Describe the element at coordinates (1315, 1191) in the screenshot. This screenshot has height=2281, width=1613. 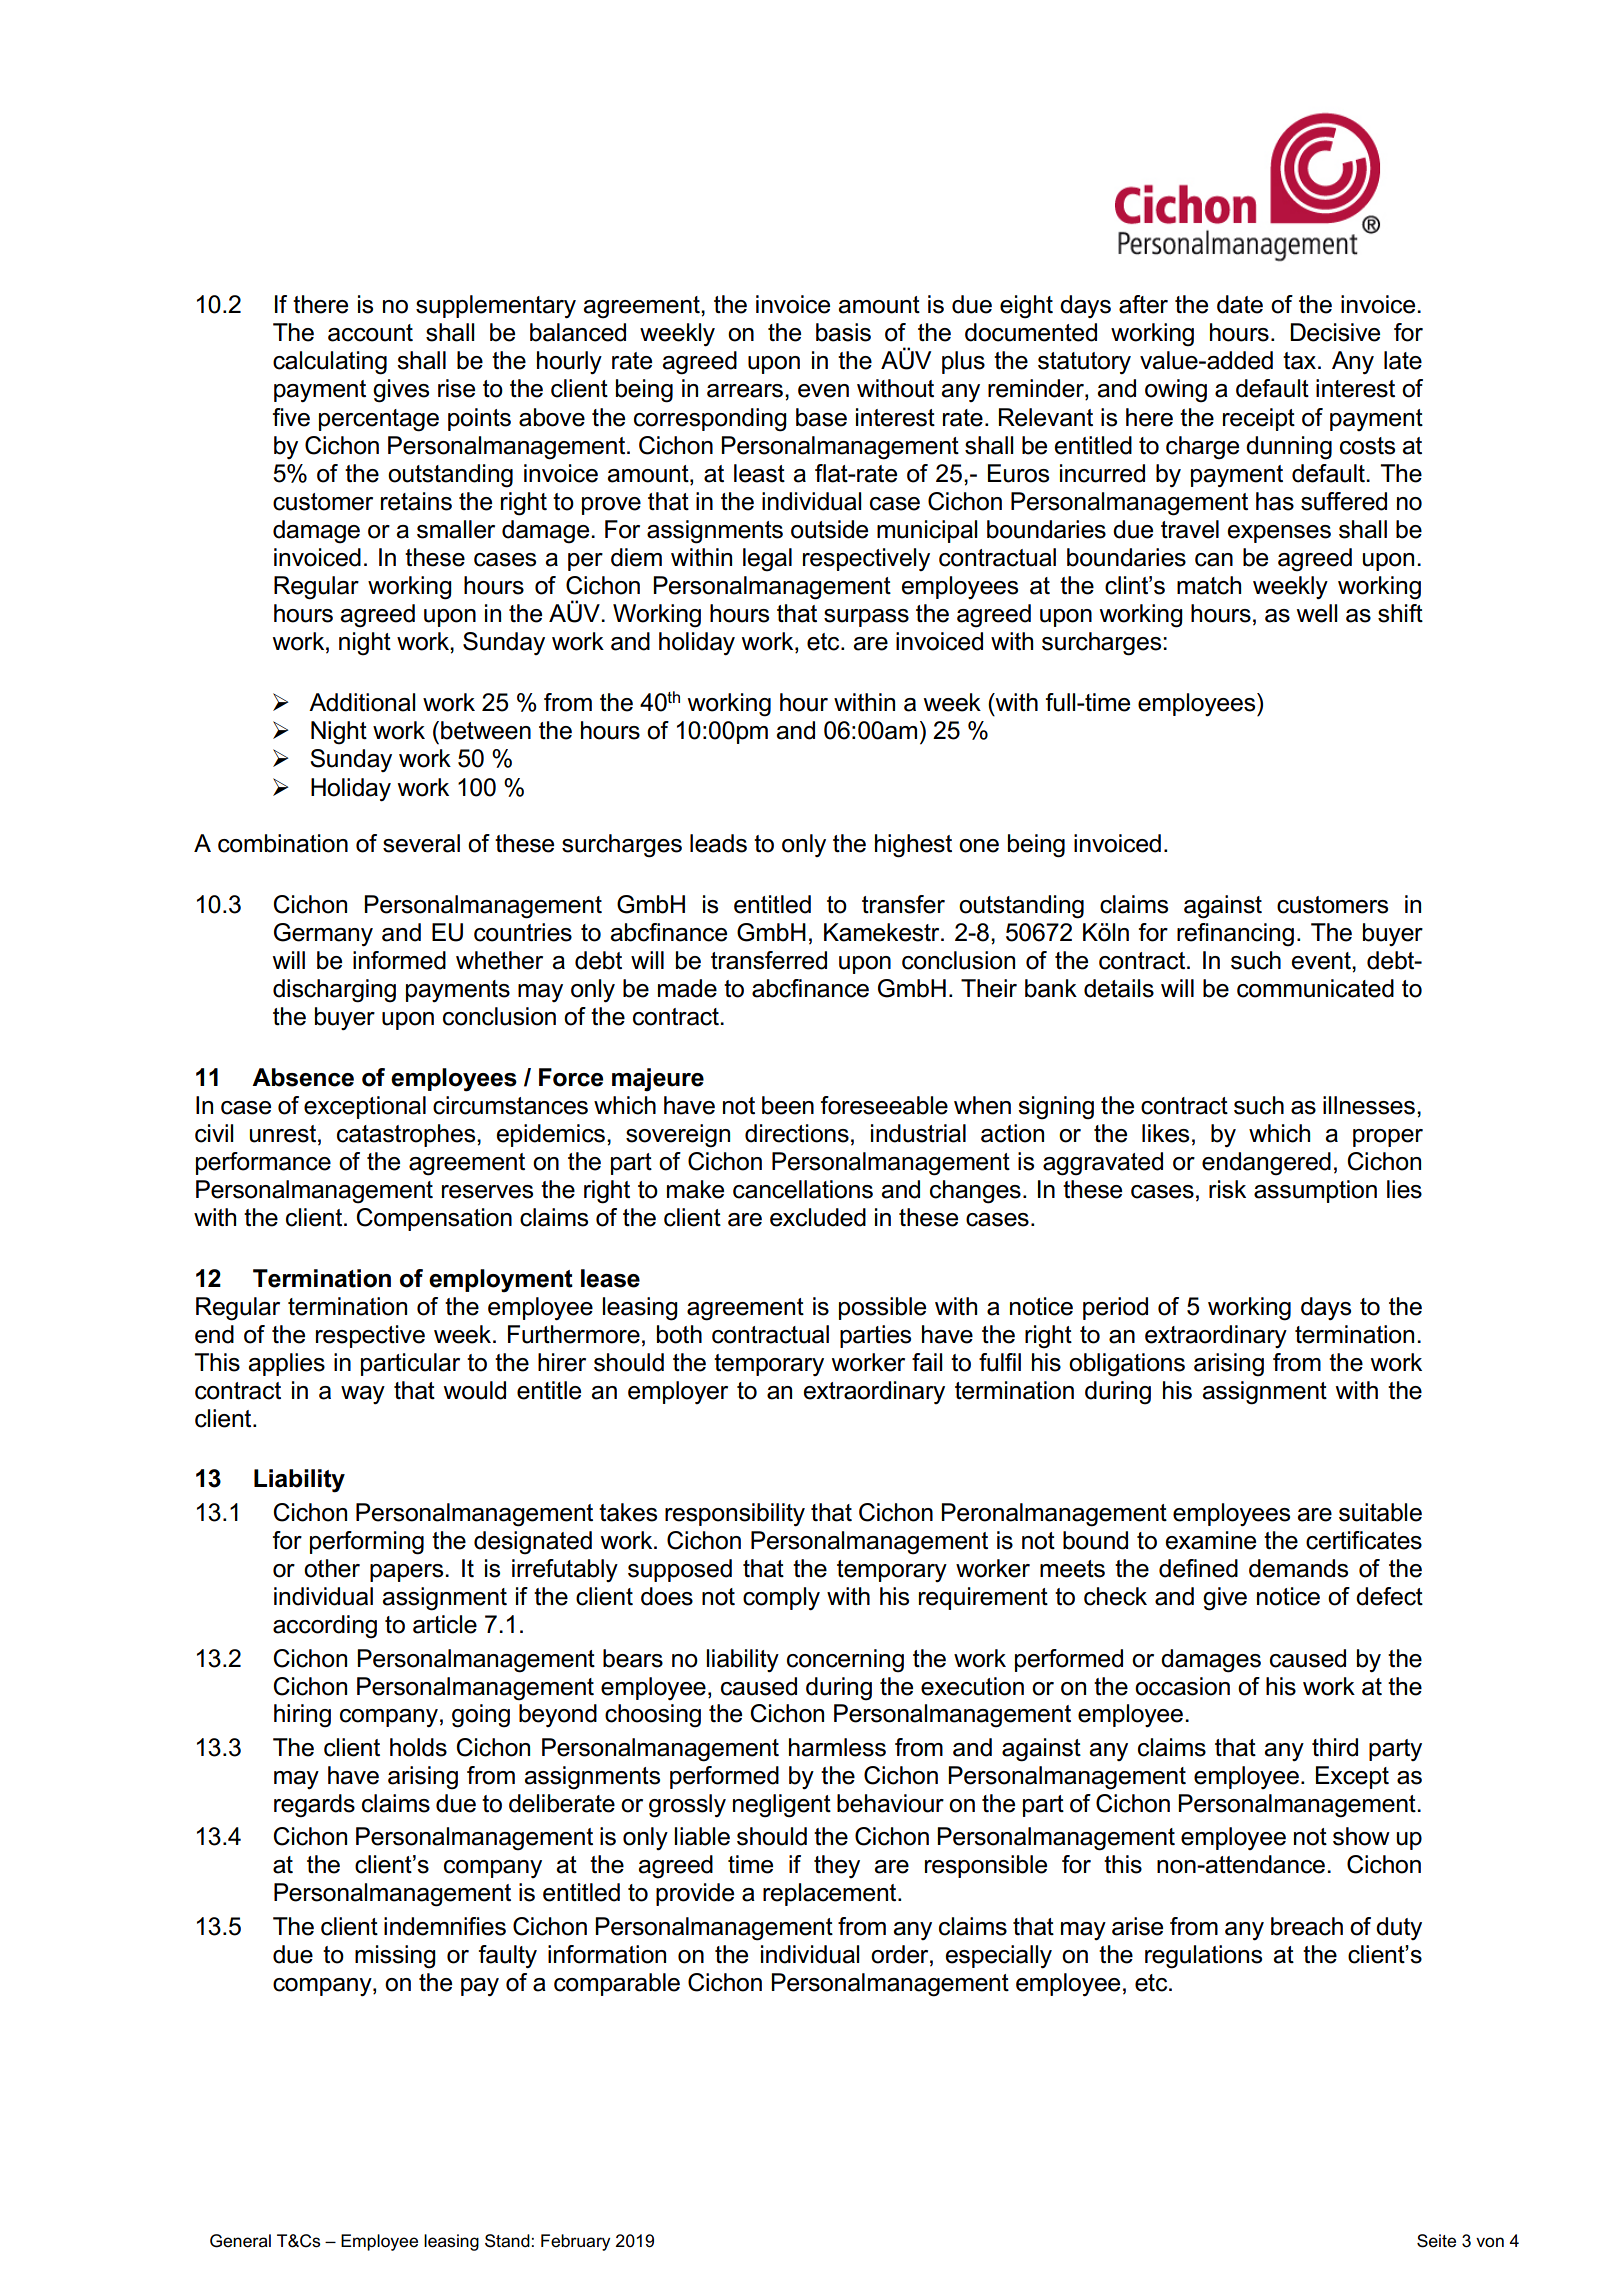
I see `assumption` at that location.
